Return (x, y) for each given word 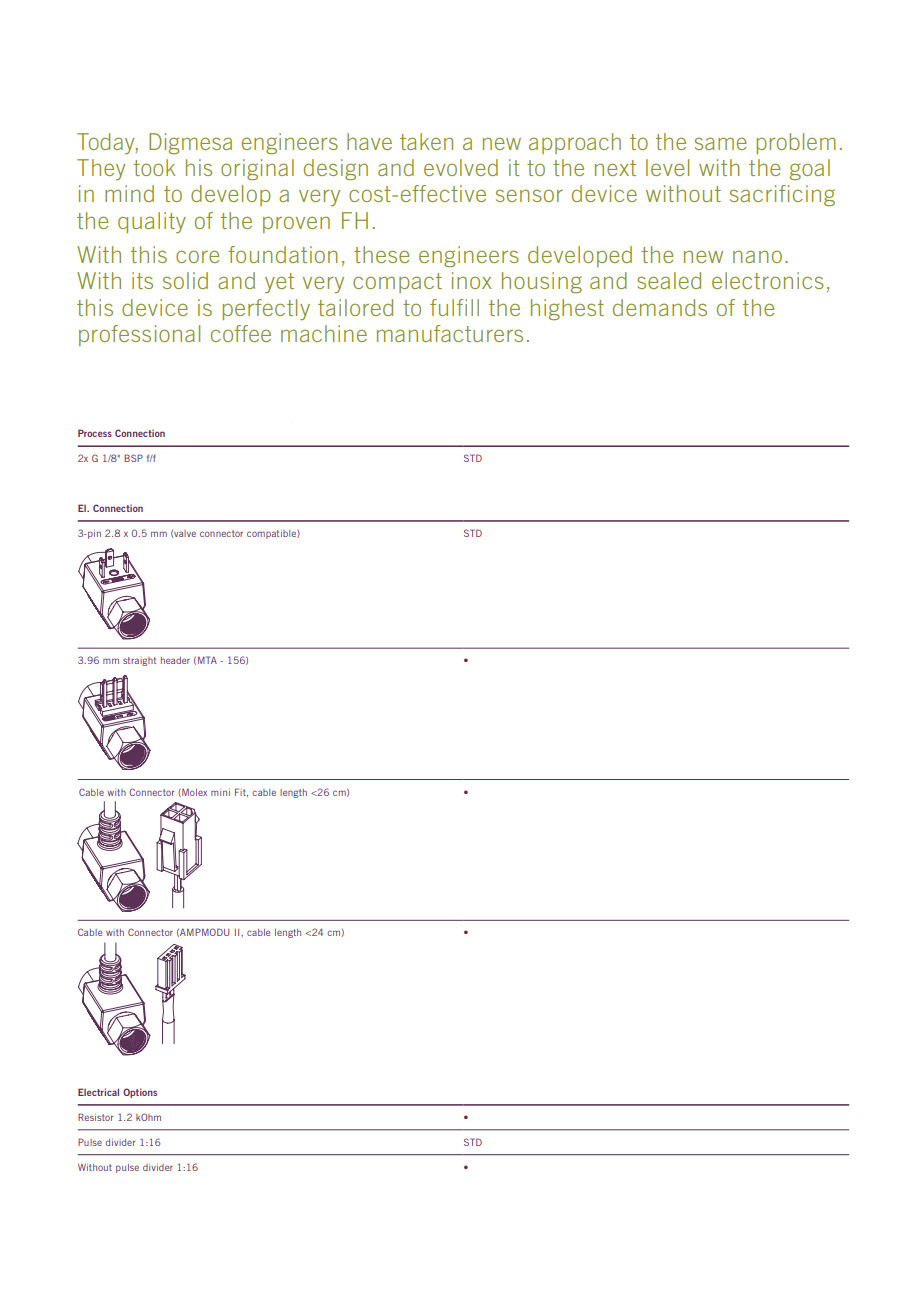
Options (140, 1093)
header (175, 660)
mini (220, 792)
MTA (207, 660)
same (721, 143)
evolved (461, 167)
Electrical (98, 1092)
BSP (133, 458)
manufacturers (450, 333)
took (154, 167)
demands (660, 307)
